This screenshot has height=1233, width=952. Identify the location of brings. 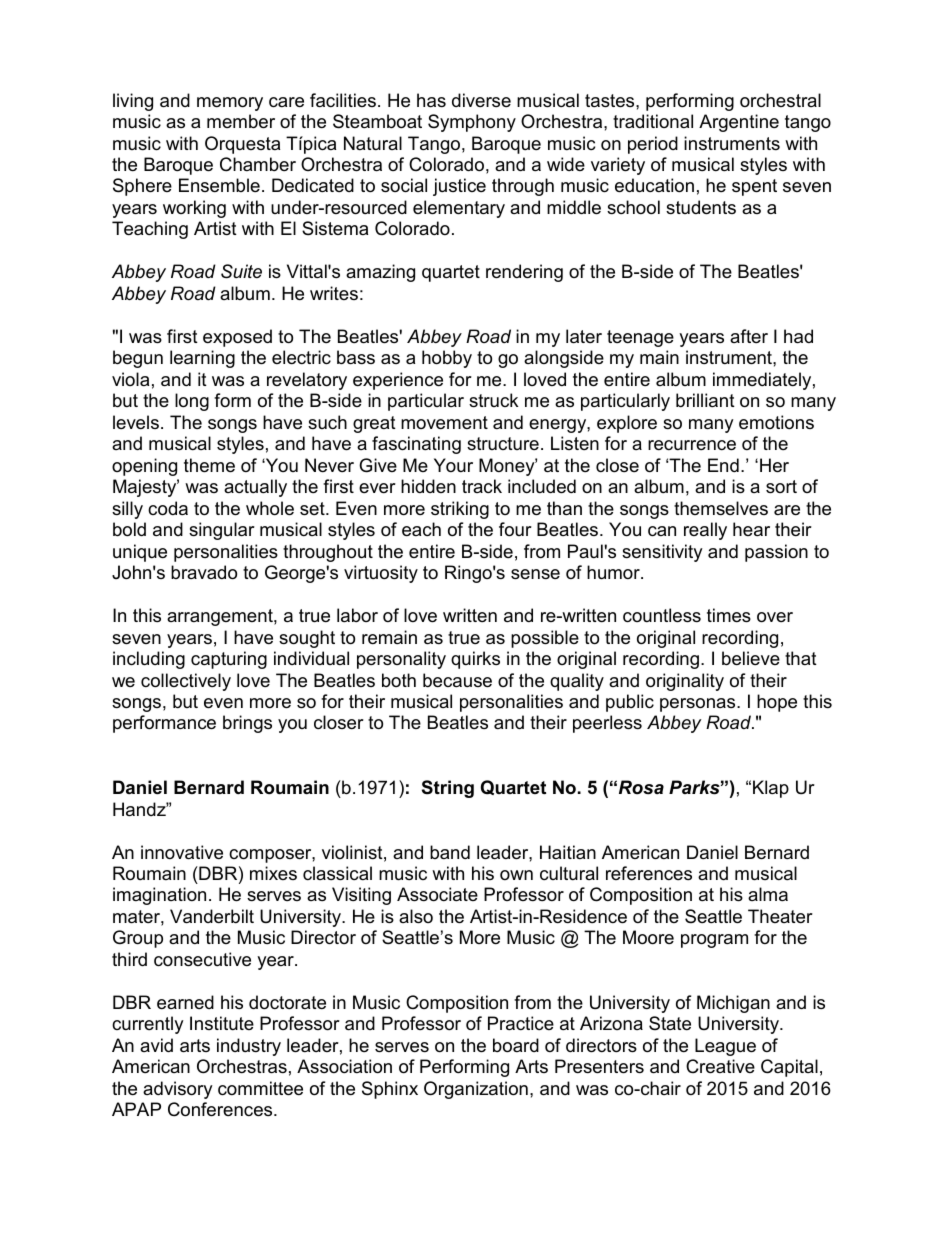
(247, 724).
